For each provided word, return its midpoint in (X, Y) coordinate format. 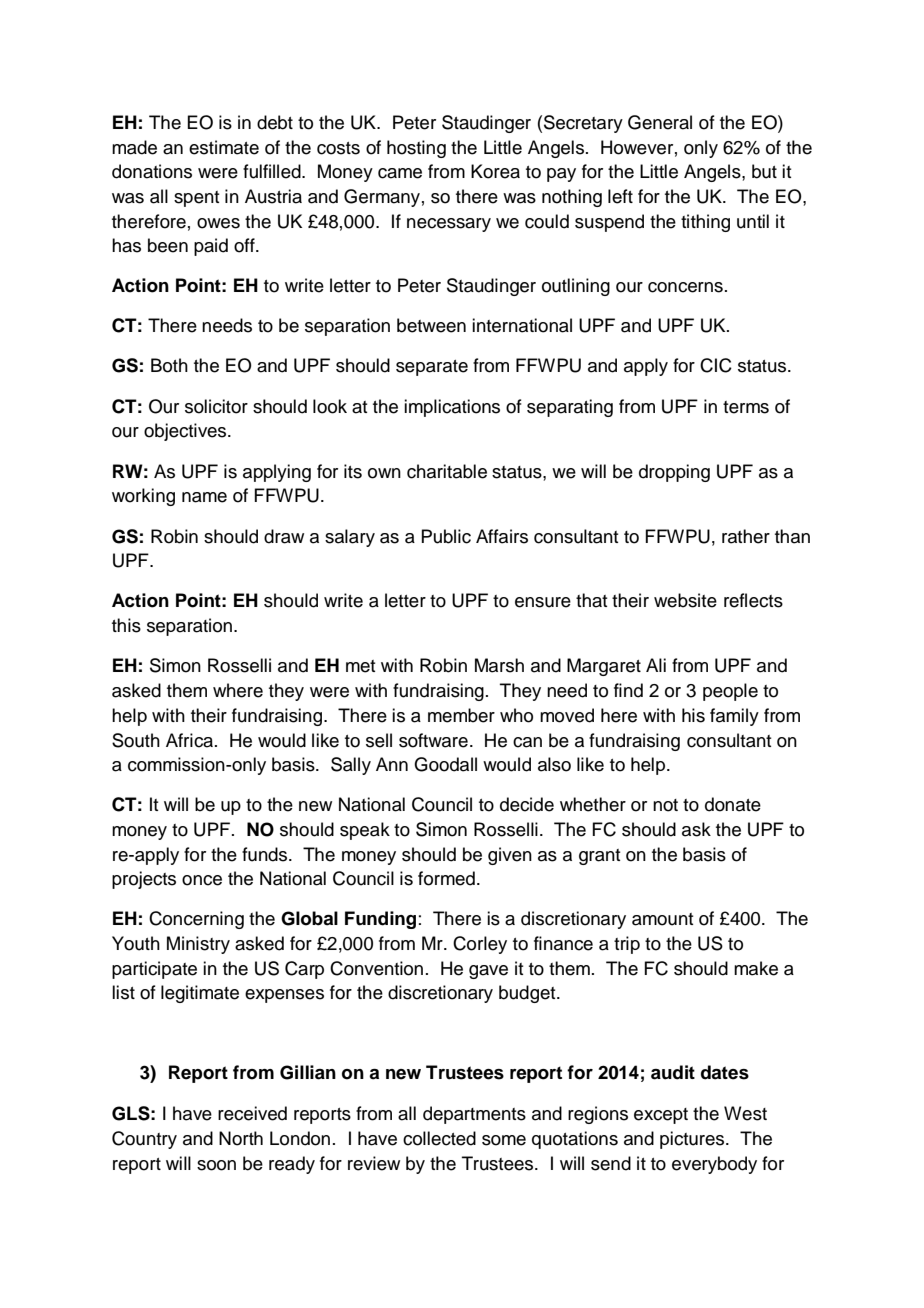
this (126, 625)
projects (144, 880)
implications (452, 408)
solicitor (216, 406)
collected (439, 1138)
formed (446, 878)
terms (746, 407)
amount (663, 919)
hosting (416, 149)
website (685, 600)
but (764, 171)
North (241, 1138)
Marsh (499, 665)
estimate (224, 147)
